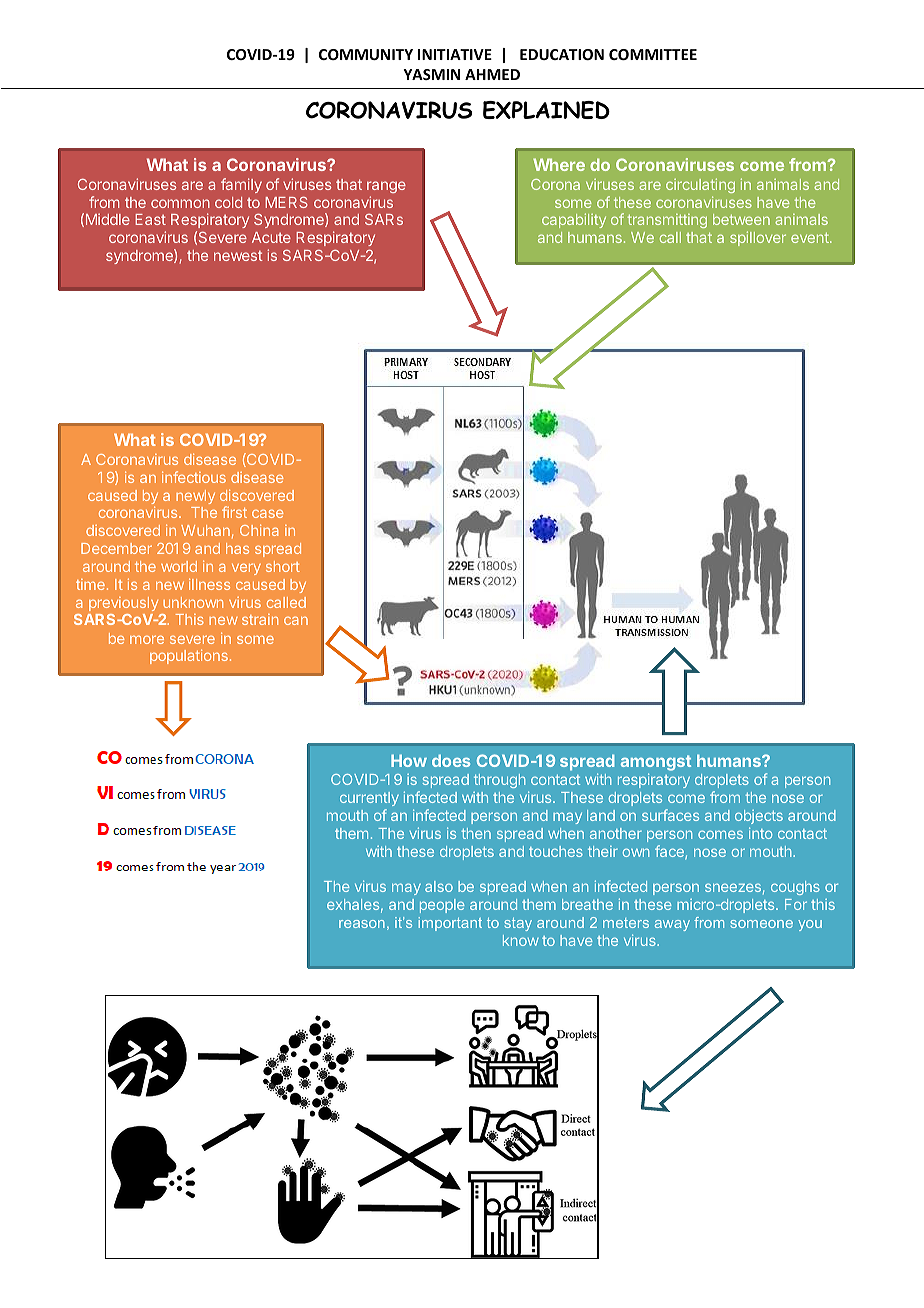  I want to click on populations, so click(189, 656).
